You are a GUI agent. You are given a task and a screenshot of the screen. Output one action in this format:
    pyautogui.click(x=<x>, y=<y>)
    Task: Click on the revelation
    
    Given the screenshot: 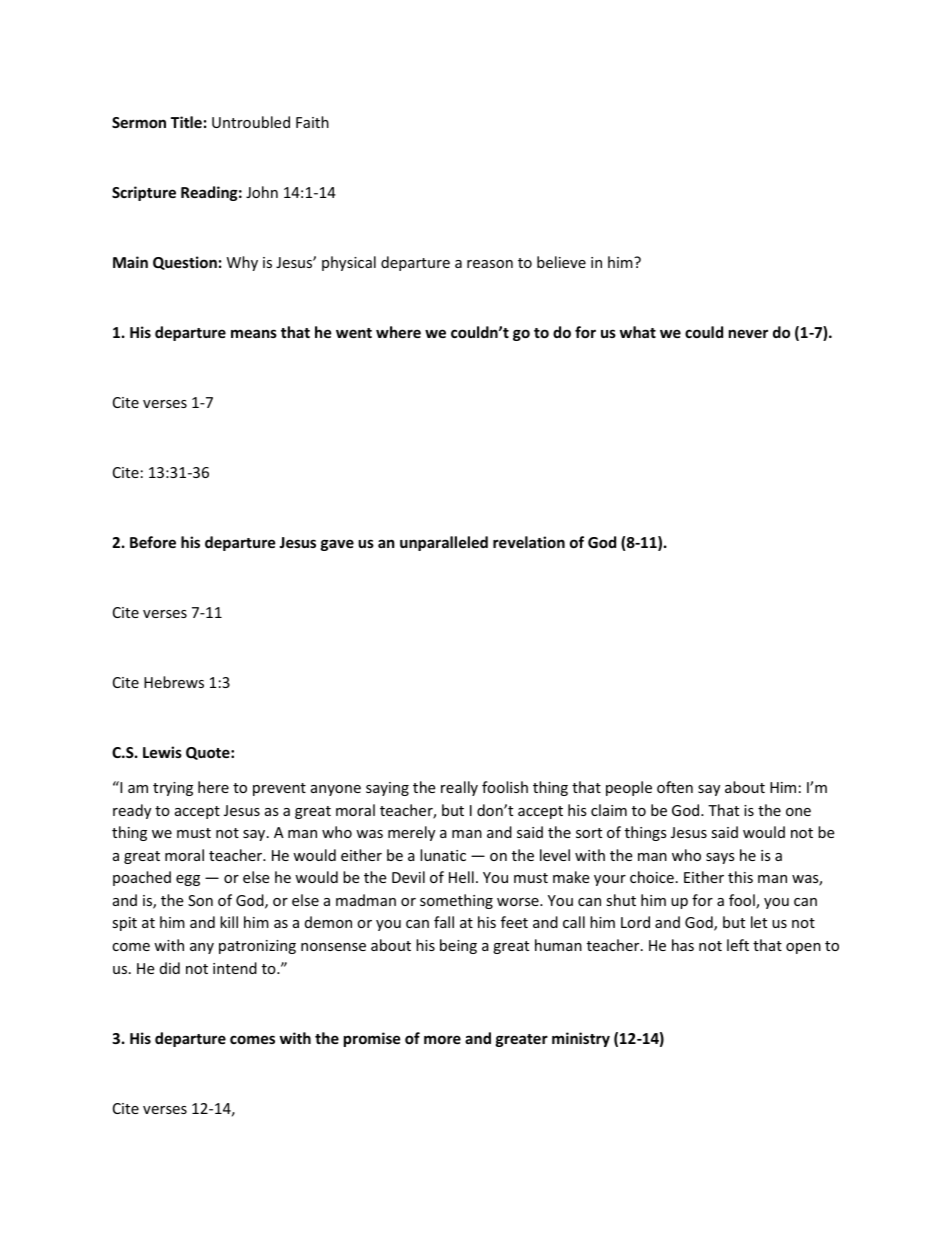 What is the action you would take?
    pyautogui.click(x=529, y=542)
